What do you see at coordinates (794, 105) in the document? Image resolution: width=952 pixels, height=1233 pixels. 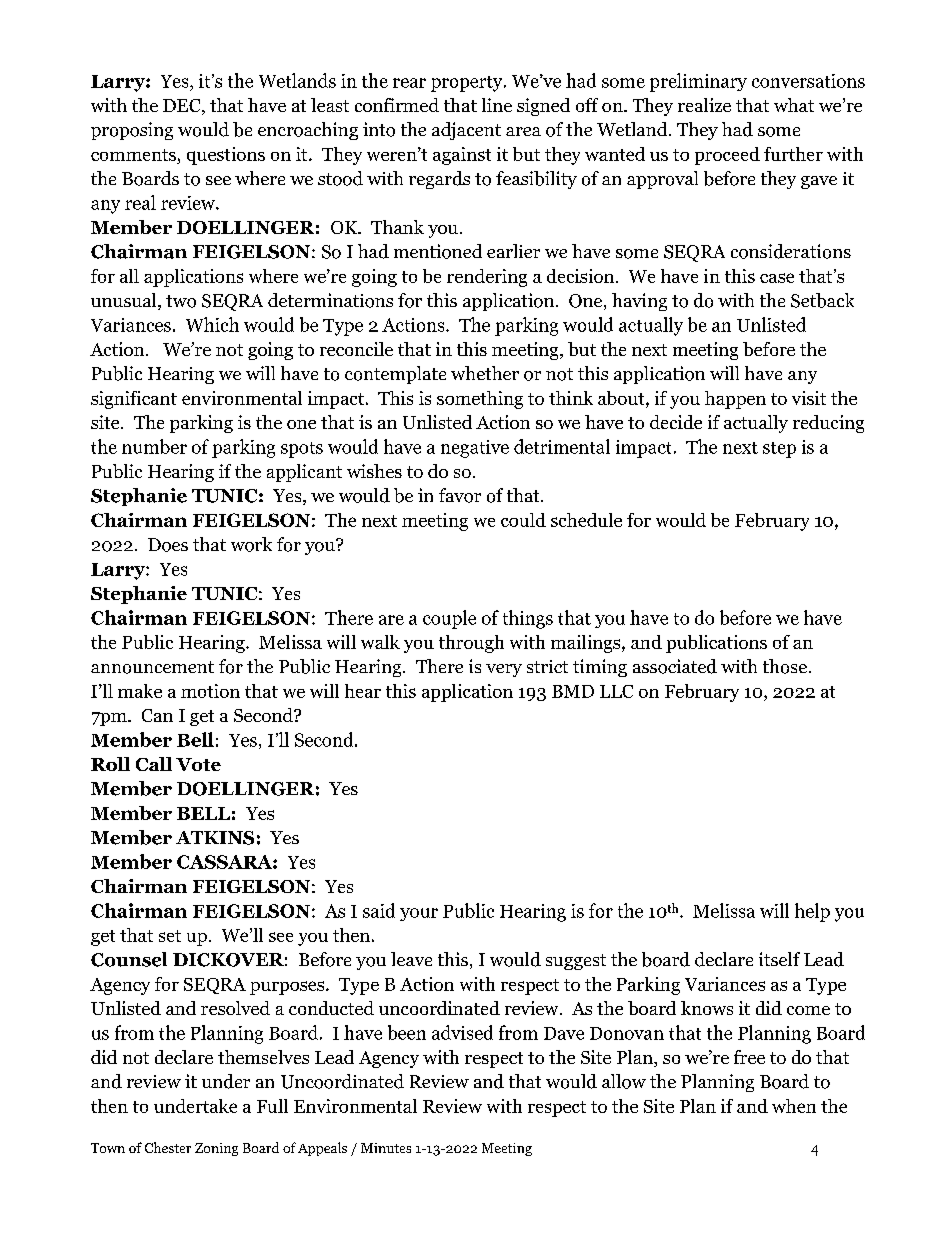 I see `what` at bounding box center [794, 105].
